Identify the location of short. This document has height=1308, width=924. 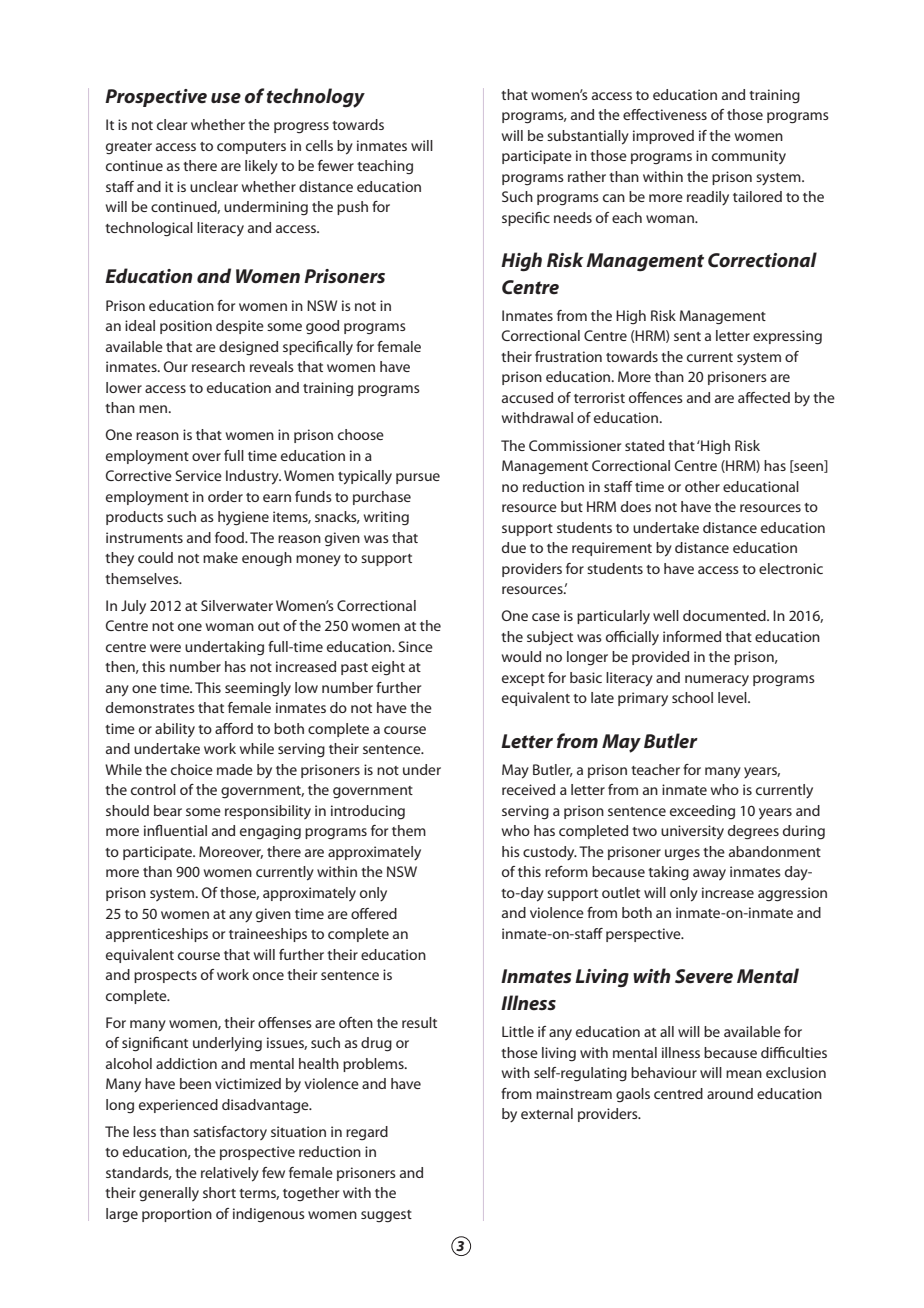
(219, 1192).
